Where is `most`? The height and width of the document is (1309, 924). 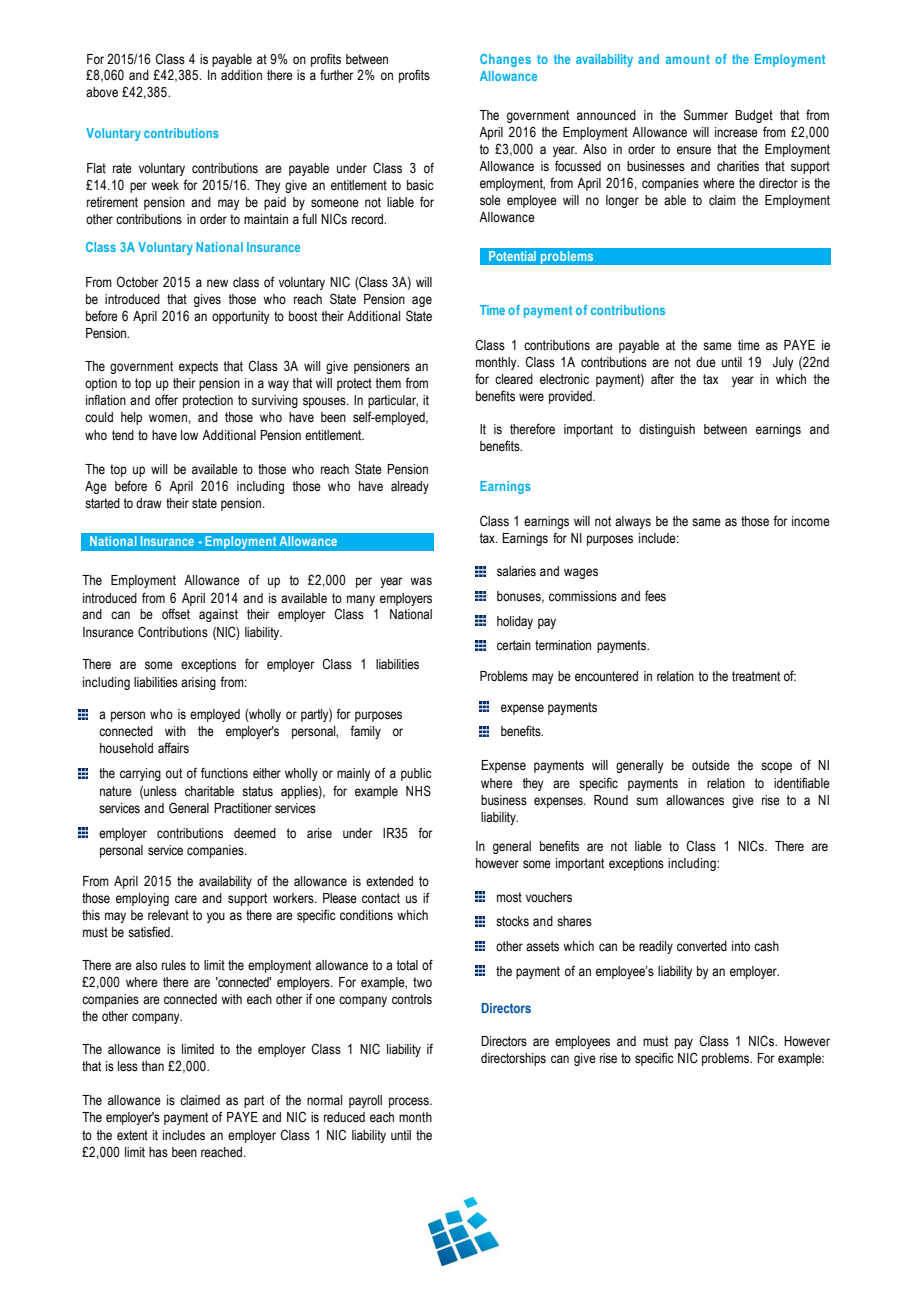 most is located at coordinates (509, 897).
